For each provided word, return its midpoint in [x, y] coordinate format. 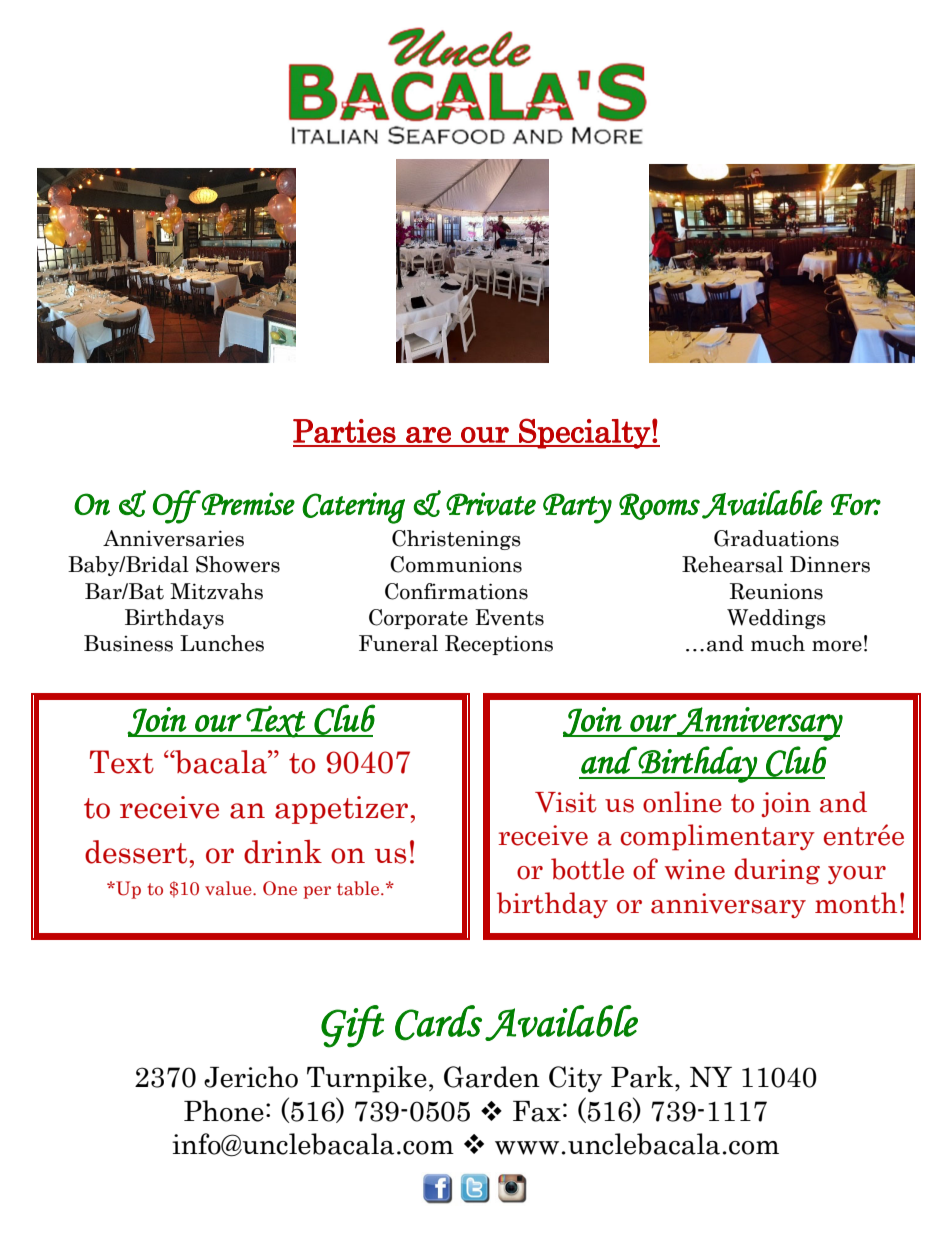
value [229, 888]
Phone [224, 1111]
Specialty [584, 433]
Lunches [222, 643]
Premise [247, 503]
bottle [587, 869]
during [777, 871]
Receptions [499, 645]
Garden [492, 1077]
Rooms [659, 506]
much [778, 643]
